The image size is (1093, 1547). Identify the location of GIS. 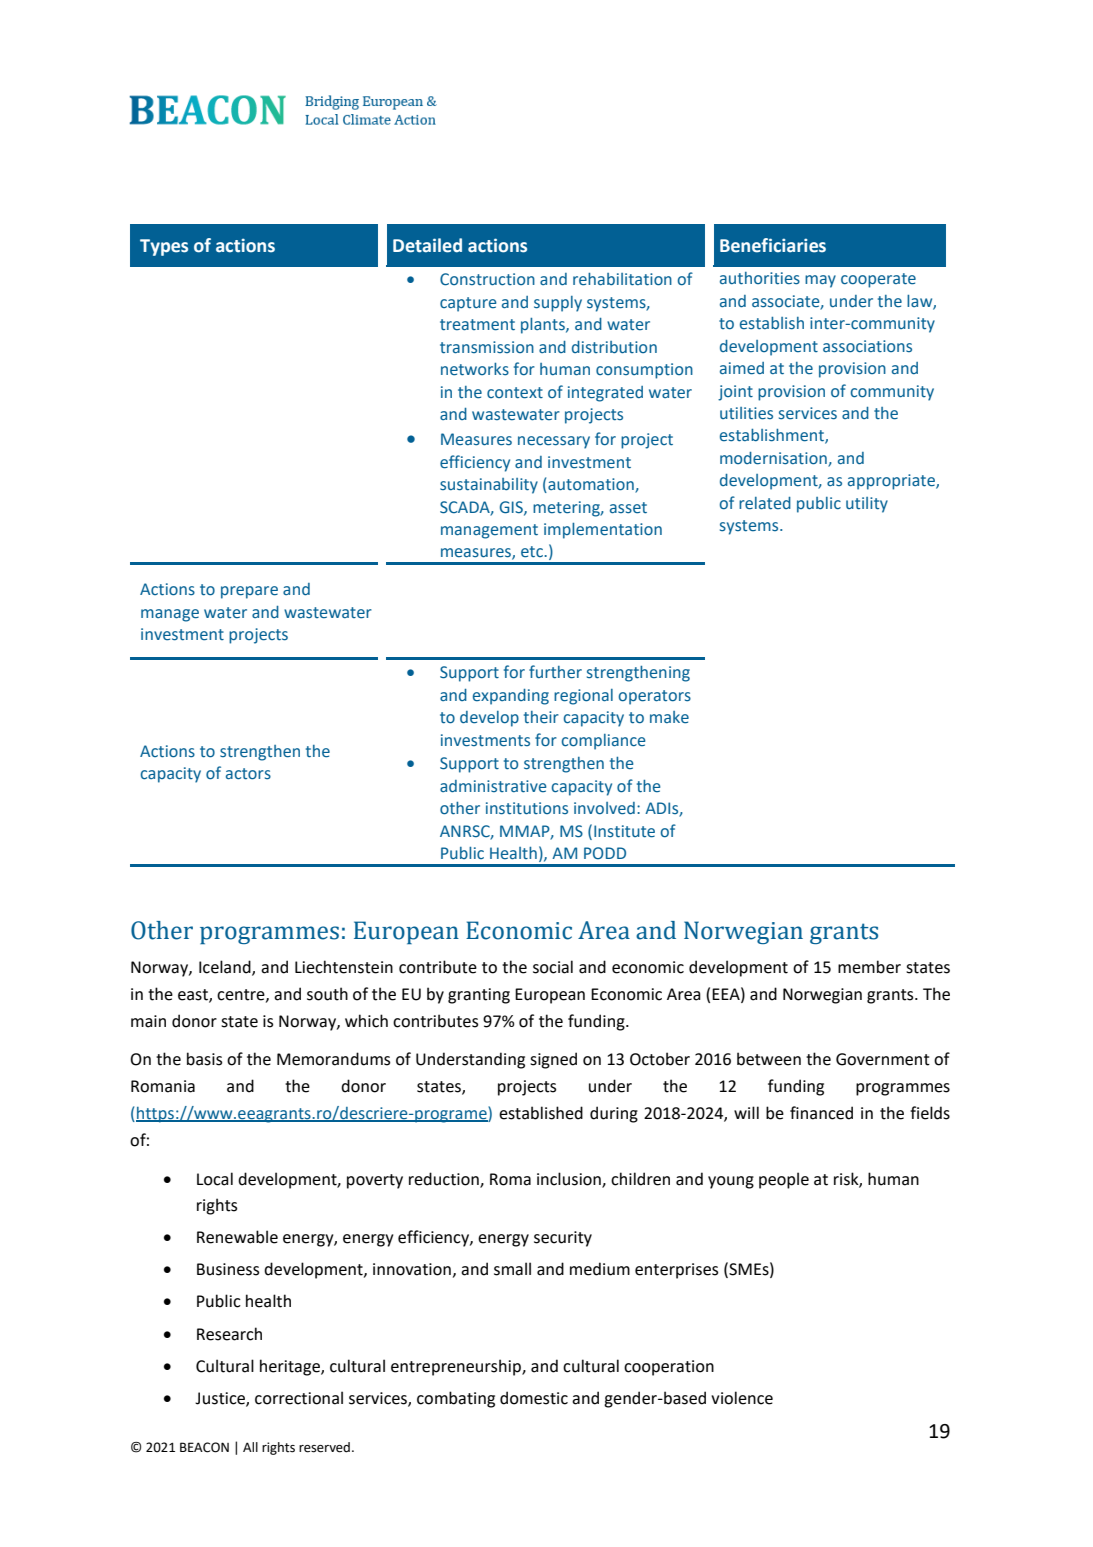
(512, 508).
